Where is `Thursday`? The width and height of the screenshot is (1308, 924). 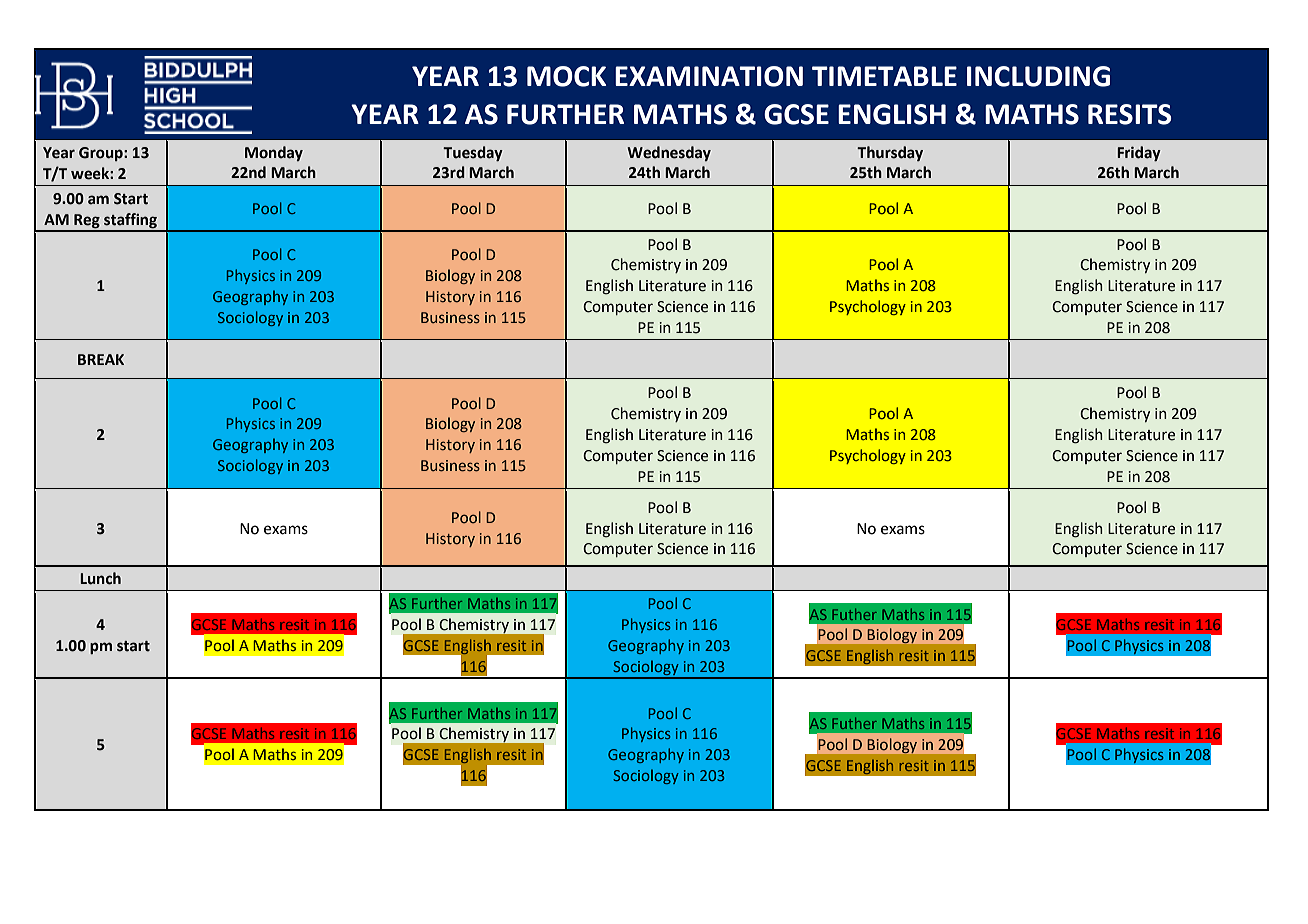
Thursday is located at coordinates (890, 153).
